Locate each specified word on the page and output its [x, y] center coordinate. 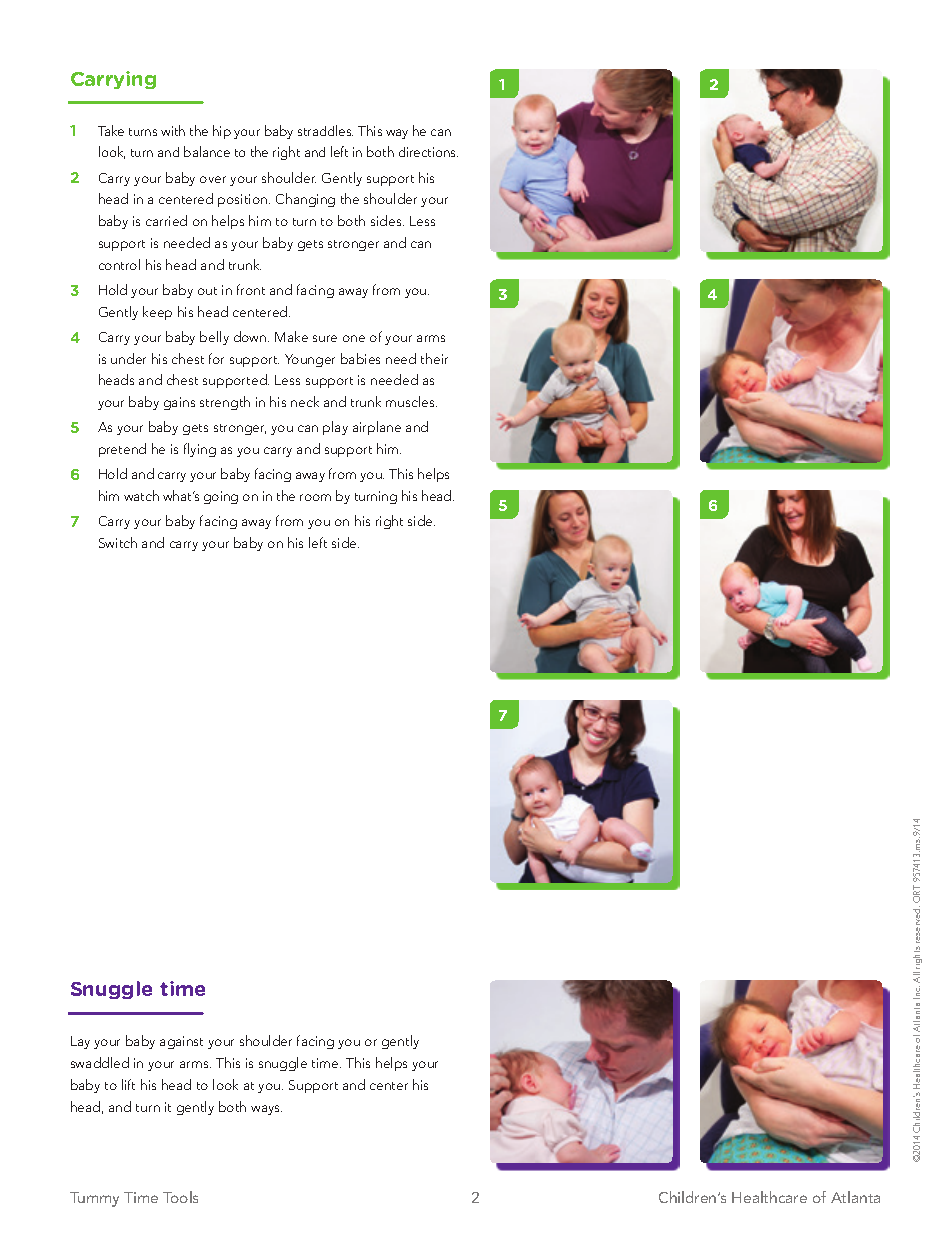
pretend [122, 450]
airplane [377, 428]
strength [225, 403]
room [315, 497]
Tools [180, 1197]
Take [111, 130]
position [244, 200]
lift [128, 1084]
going [221, 497]
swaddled [100, 1062]
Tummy [94, 1199]
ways [266, 1110]
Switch [118, 542]
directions [428, 152]
